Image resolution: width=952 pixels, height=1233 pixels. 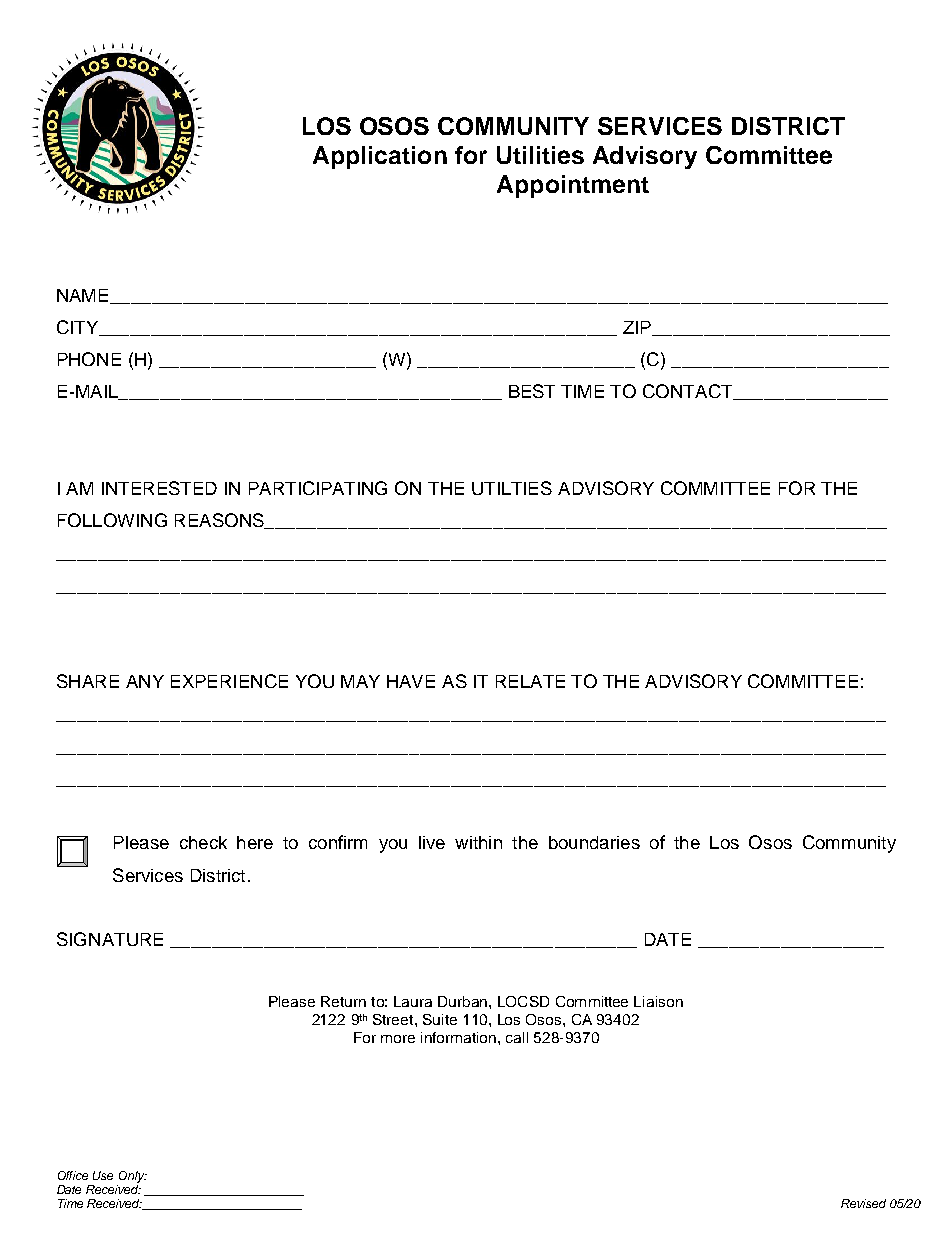 What do you see at coordinates (658, 1001) in the page?
I see `Liaison` at bounding box center [658, 1001].
